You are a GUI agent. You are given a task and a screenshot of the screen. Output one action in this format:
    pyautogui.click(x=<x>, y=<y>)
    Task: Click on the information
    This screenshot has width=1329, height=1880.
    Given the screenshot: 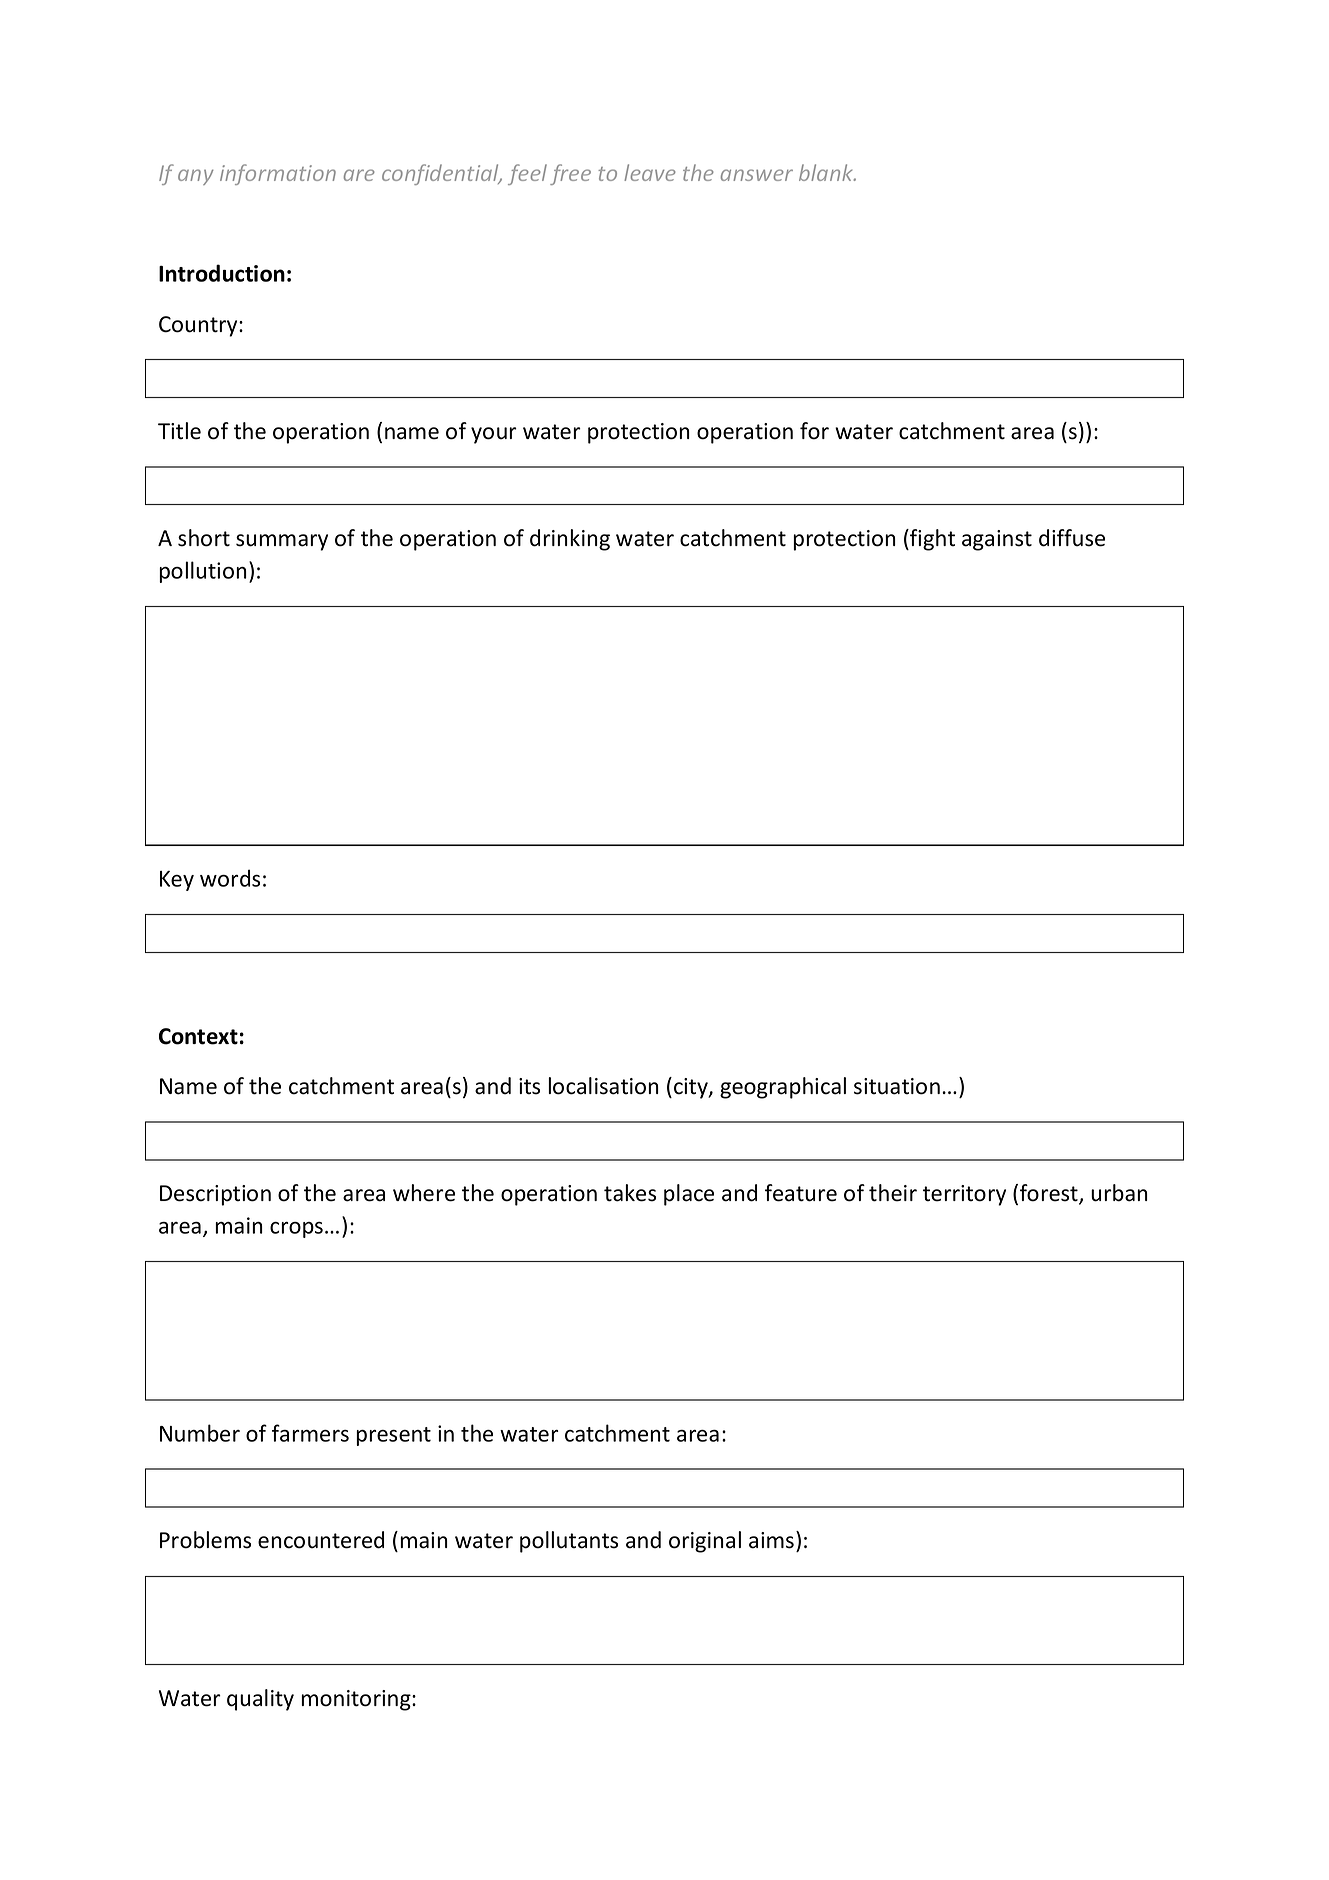 What is the action you would take?
    pyautogui.click(x=278, y=174)
